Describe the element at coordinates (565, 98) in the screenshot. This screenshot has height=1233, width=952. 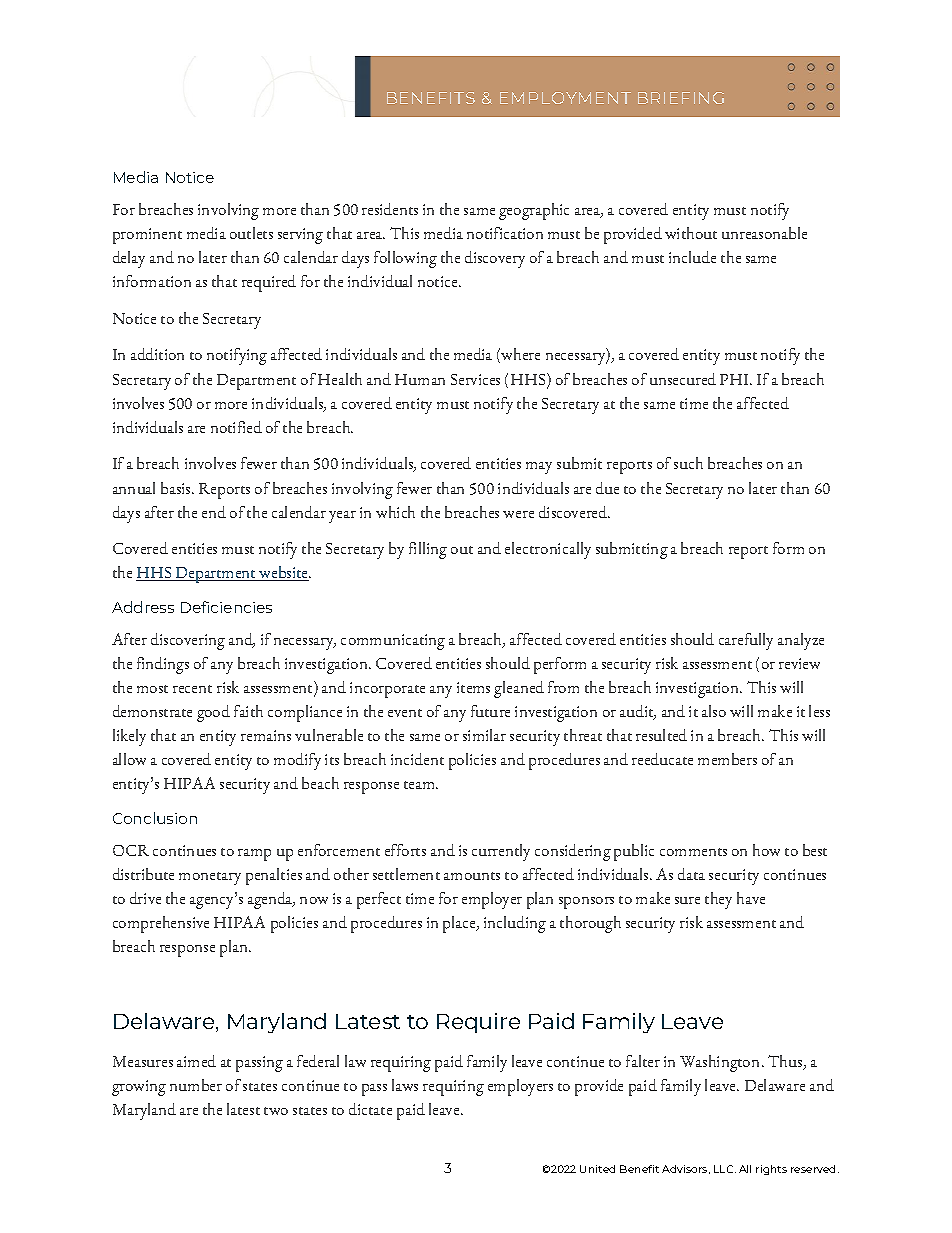
I see `EMPLOYMENT` at that location.
